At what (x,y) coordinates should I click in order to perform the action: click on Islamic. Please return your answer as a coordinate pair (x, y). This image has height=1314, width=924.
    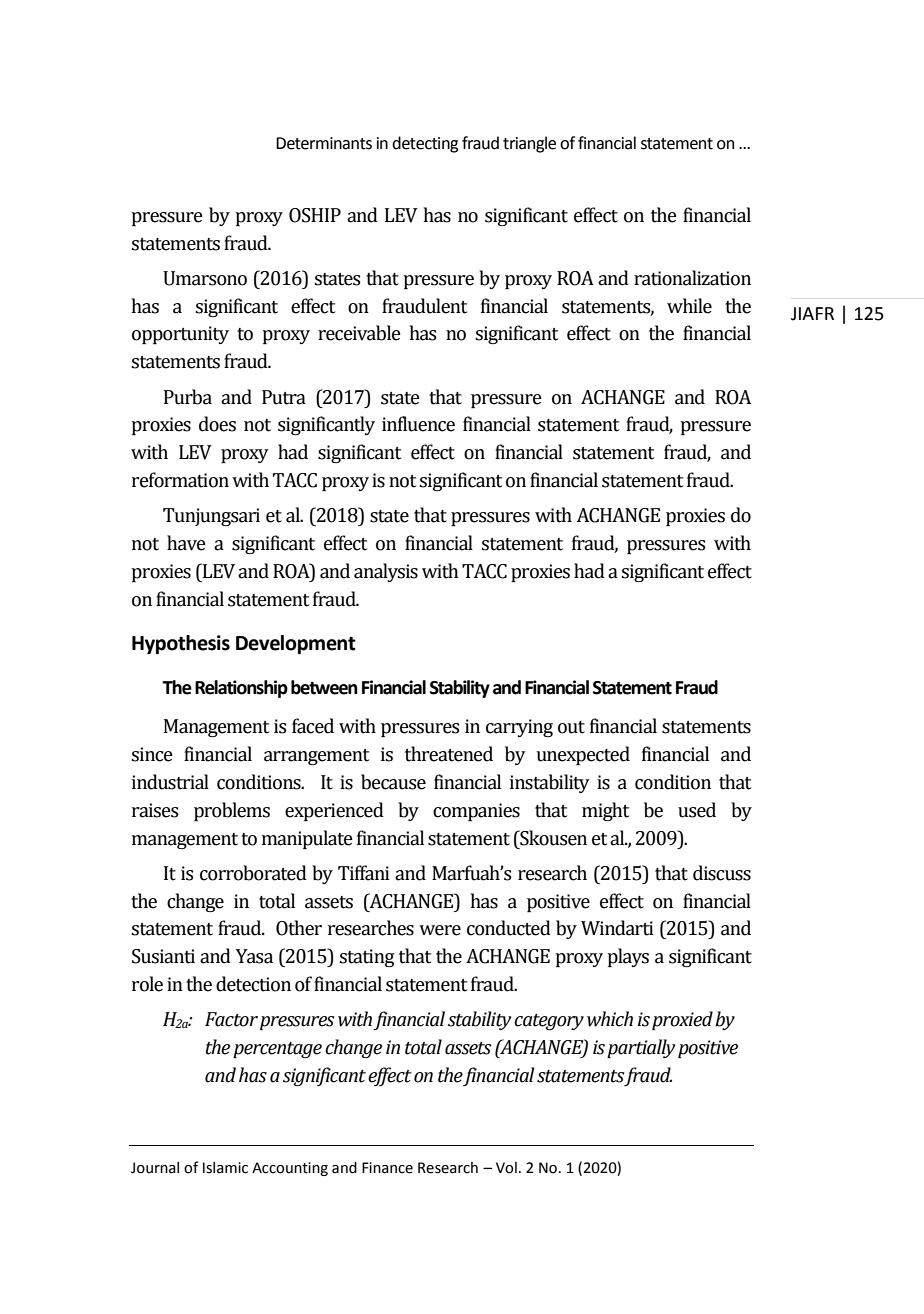
    Looking at the image, I should click on (225, 1168).
